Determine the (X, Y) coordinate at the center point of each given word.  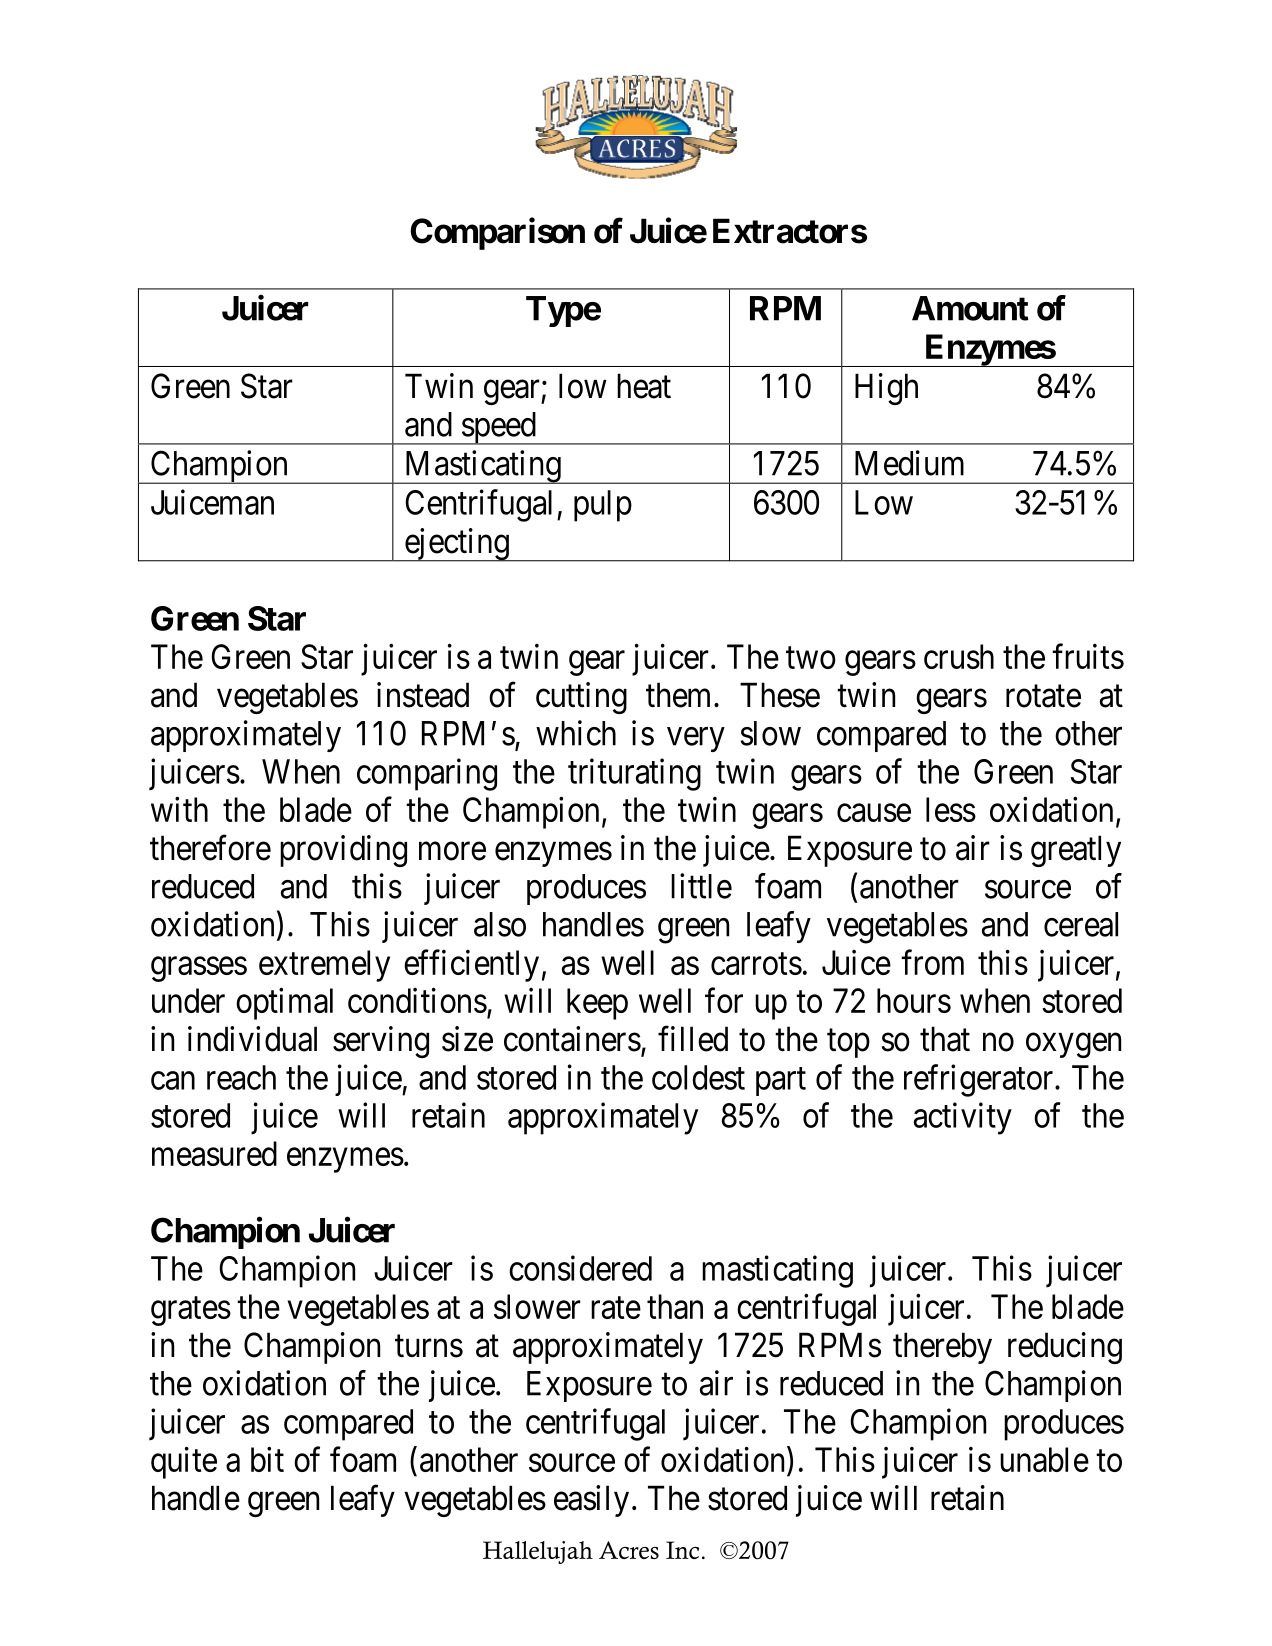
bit (267, 1459)
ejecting (456, 545)
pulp (603, 506)
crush (959, 656)
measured (214, 1153)
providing (343, 851)
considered (580, 1268)
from (932, 962)
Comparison (498, 233)
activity (963, 1118)
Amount (970, 308)
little (701, 886)
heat (644, 386)
